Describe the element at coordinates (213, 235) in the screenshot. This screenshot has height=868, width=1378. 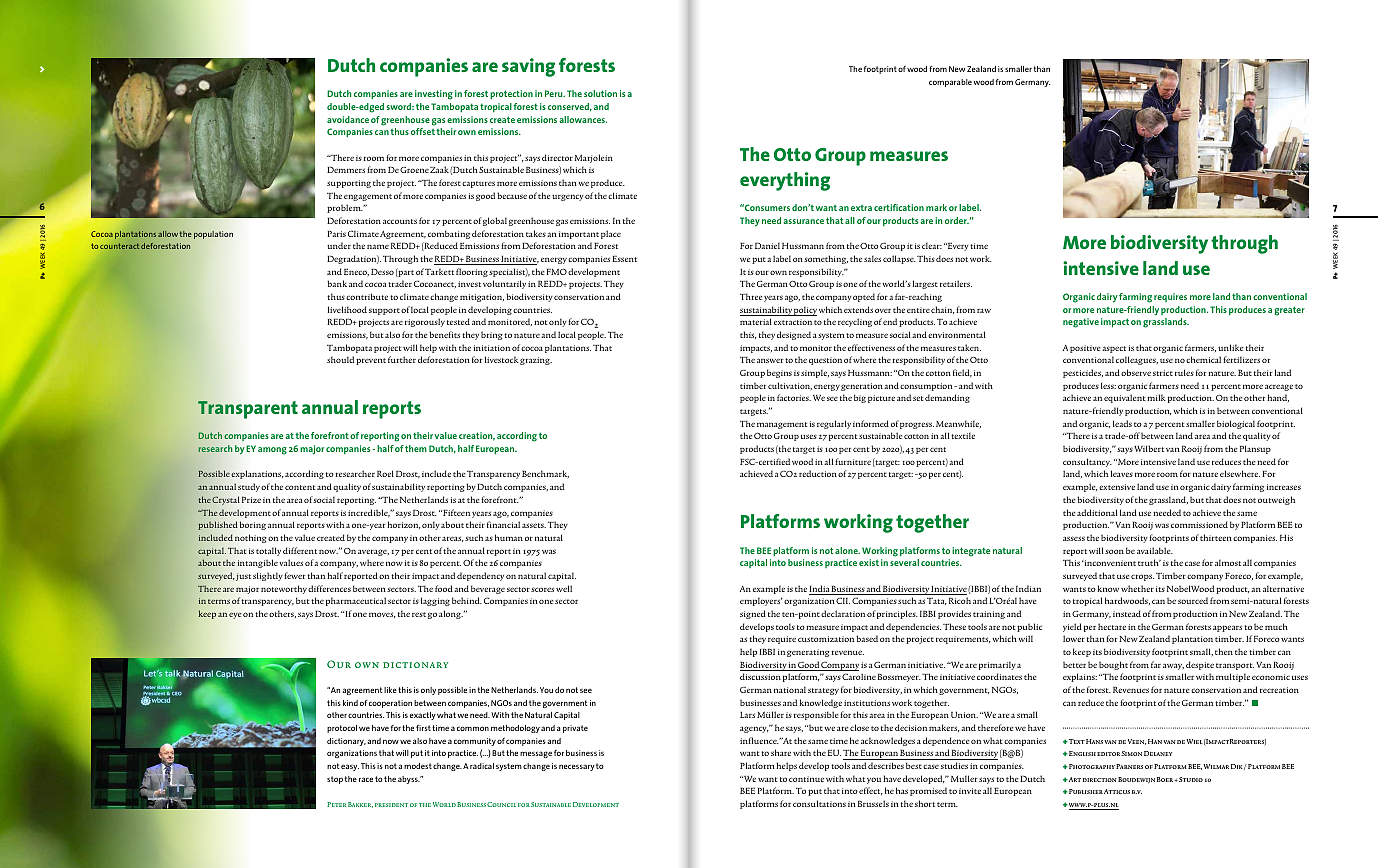
I see `population` at that location.
